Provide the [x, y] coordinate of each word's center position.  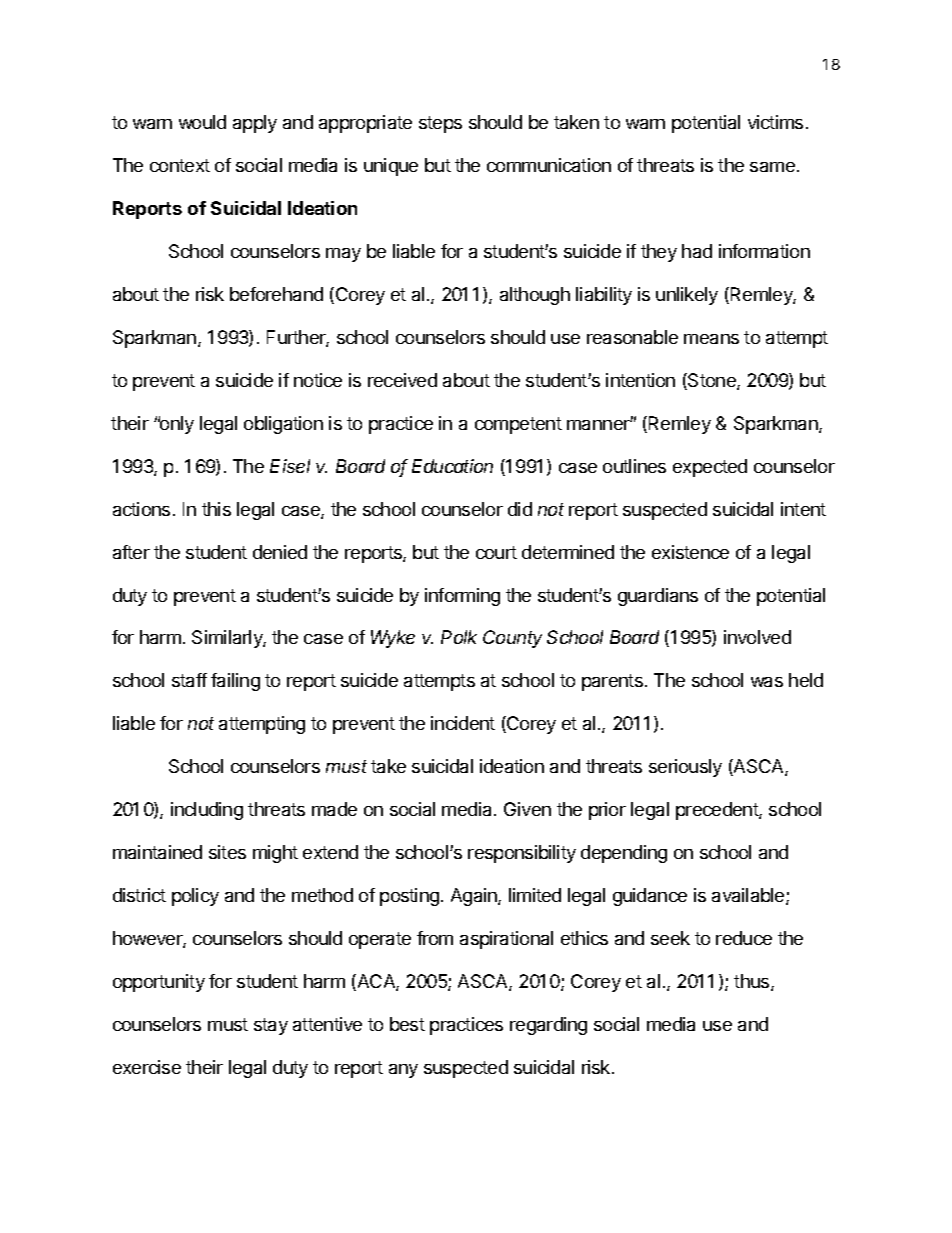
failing [235, 682]
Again [475, 897]
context [180, 165]
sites [227, 852]
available [749, 896]
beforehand [276, 294]
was [767, 682]
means [711, 339]
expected [710, 468]
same [772, 167]
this [216, 509]
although [535, 296]
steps [440, 124]
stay [271, 1026]
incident [463, 723]
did [520, 509]
